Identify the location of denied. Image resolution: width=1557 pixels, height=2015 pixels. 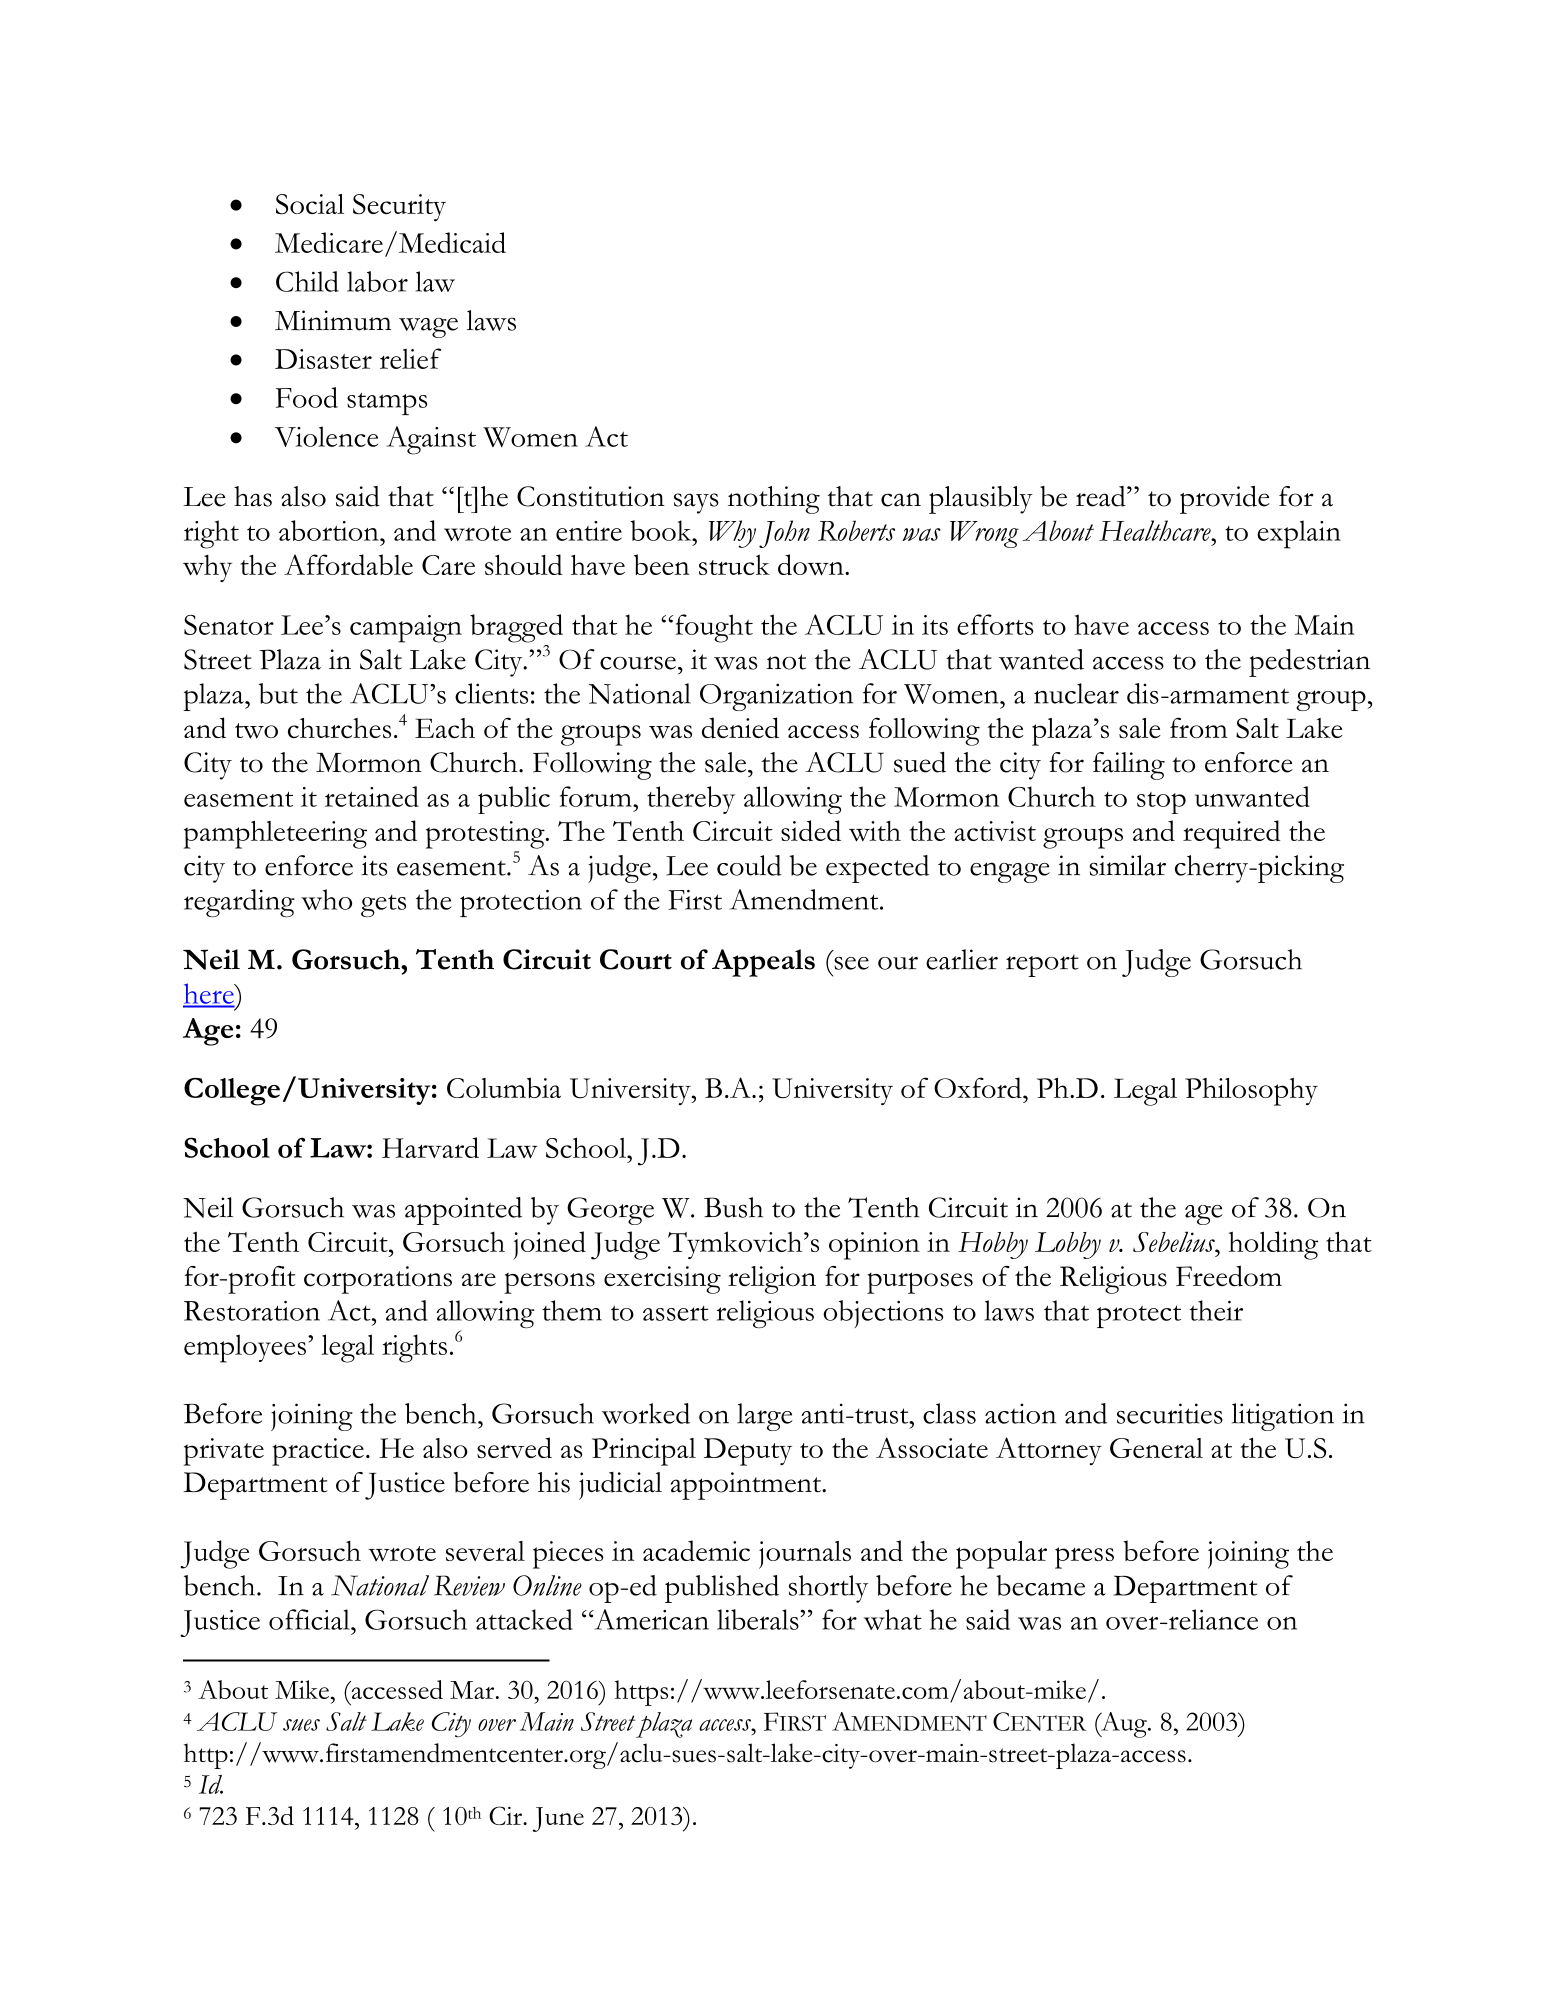
(740, 728).
